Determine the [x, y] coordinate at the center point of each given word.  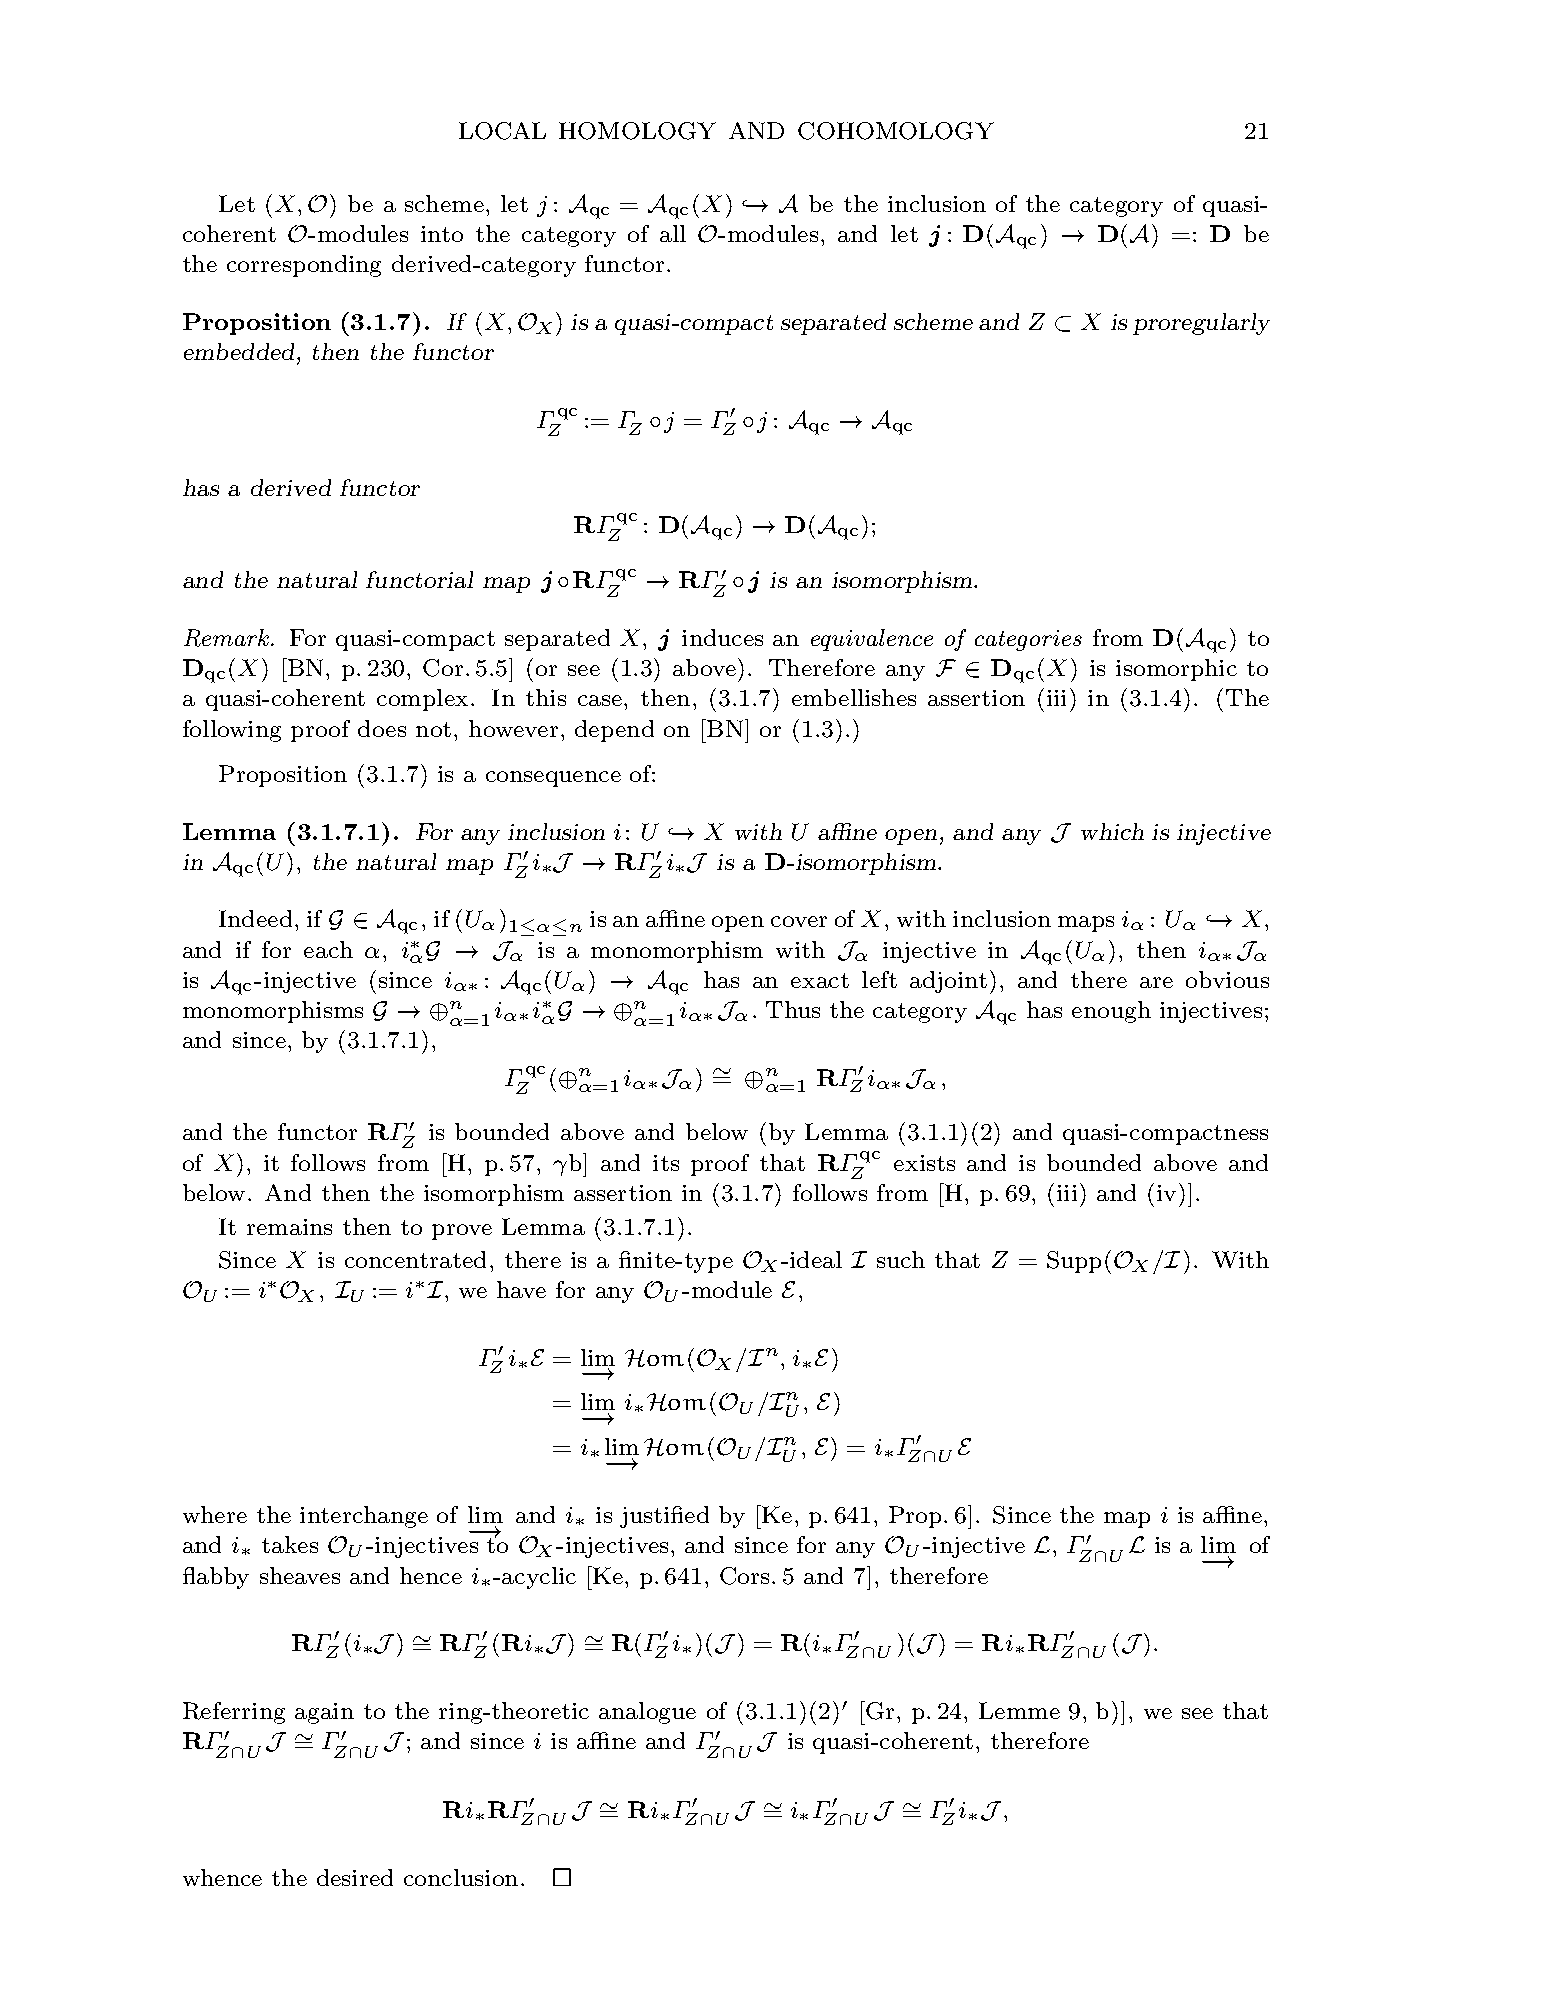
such [901, 1259]
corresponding [304, 266]
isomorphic [1176, 670]
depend [614, 731]
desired [355, 1877]
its [666, 1163]
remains [289, 1227]
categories [1028, 640]
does [382, 728]
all [673, 233]
